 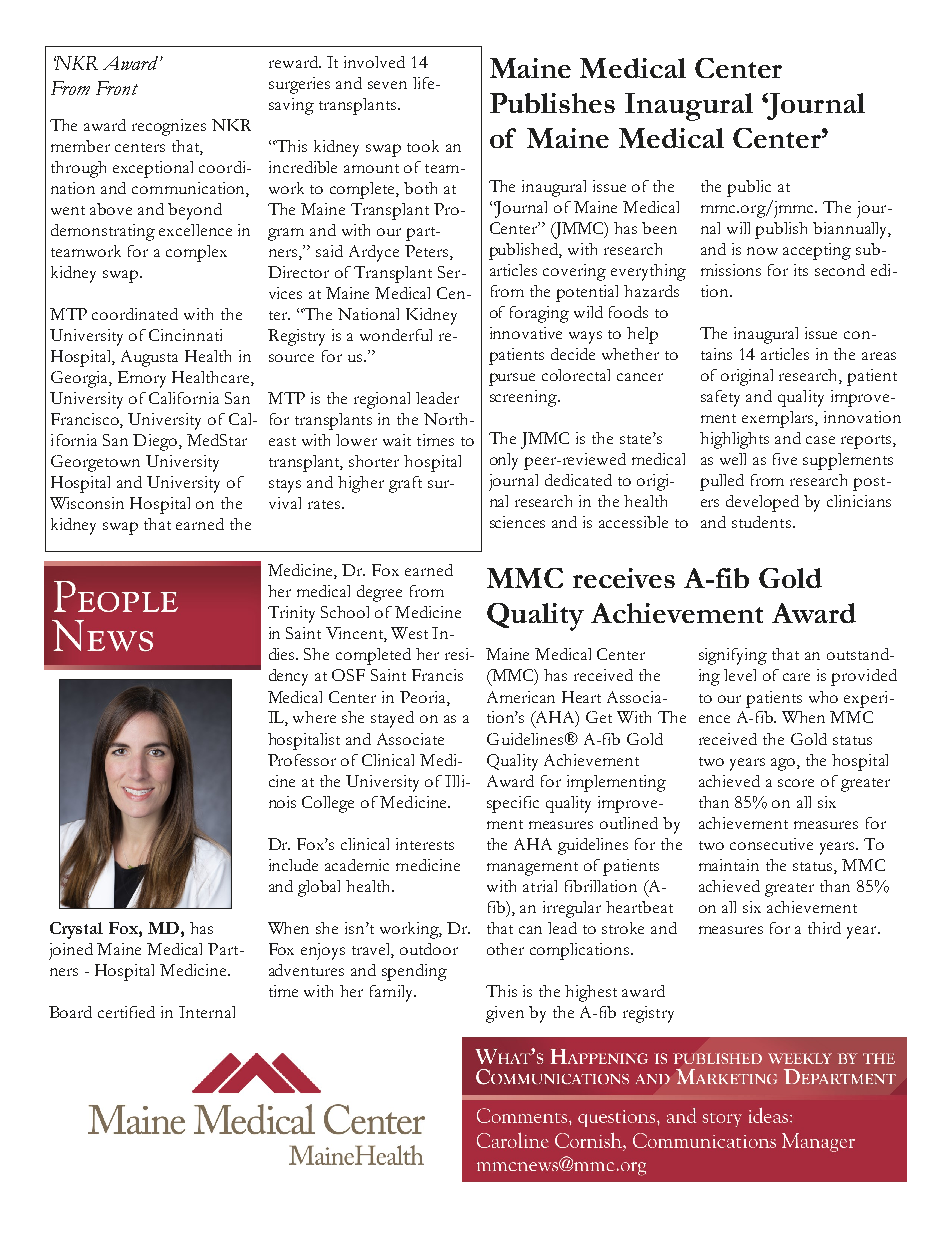 What do you see at coordinates (117, 88) in the screenshot?
I see `Front` at bounding box center [117, 88].
